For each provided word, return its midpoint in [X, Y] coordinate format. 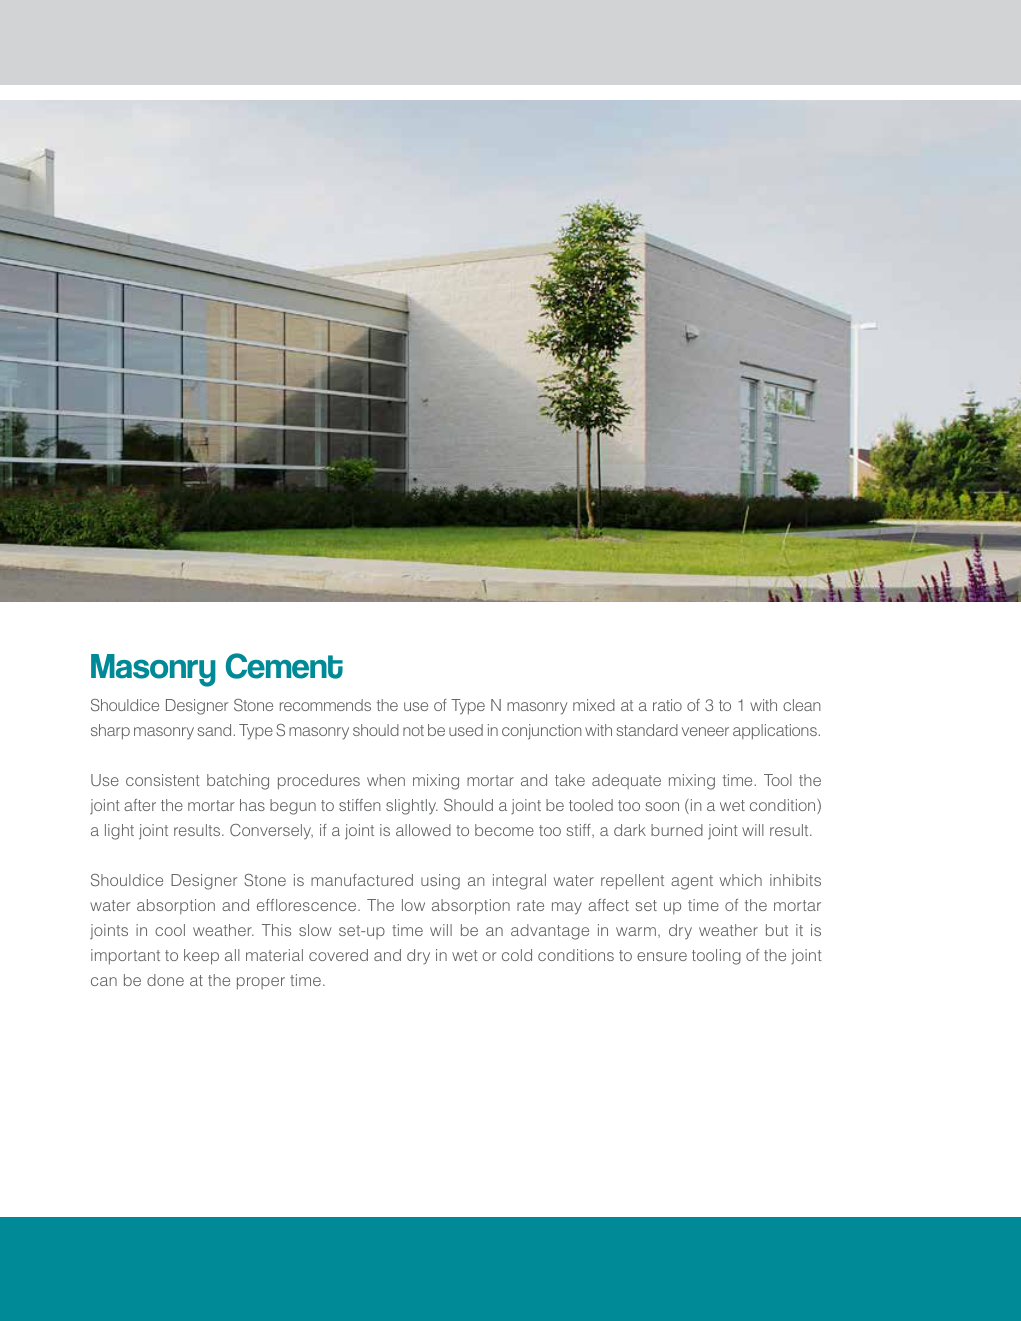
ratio [667, 705]
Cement [284, 666]
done [165, 980]
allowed [423, 830]
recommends [325, 705]
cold [517, 955]
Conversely [271, 831]
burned [677, 830]
